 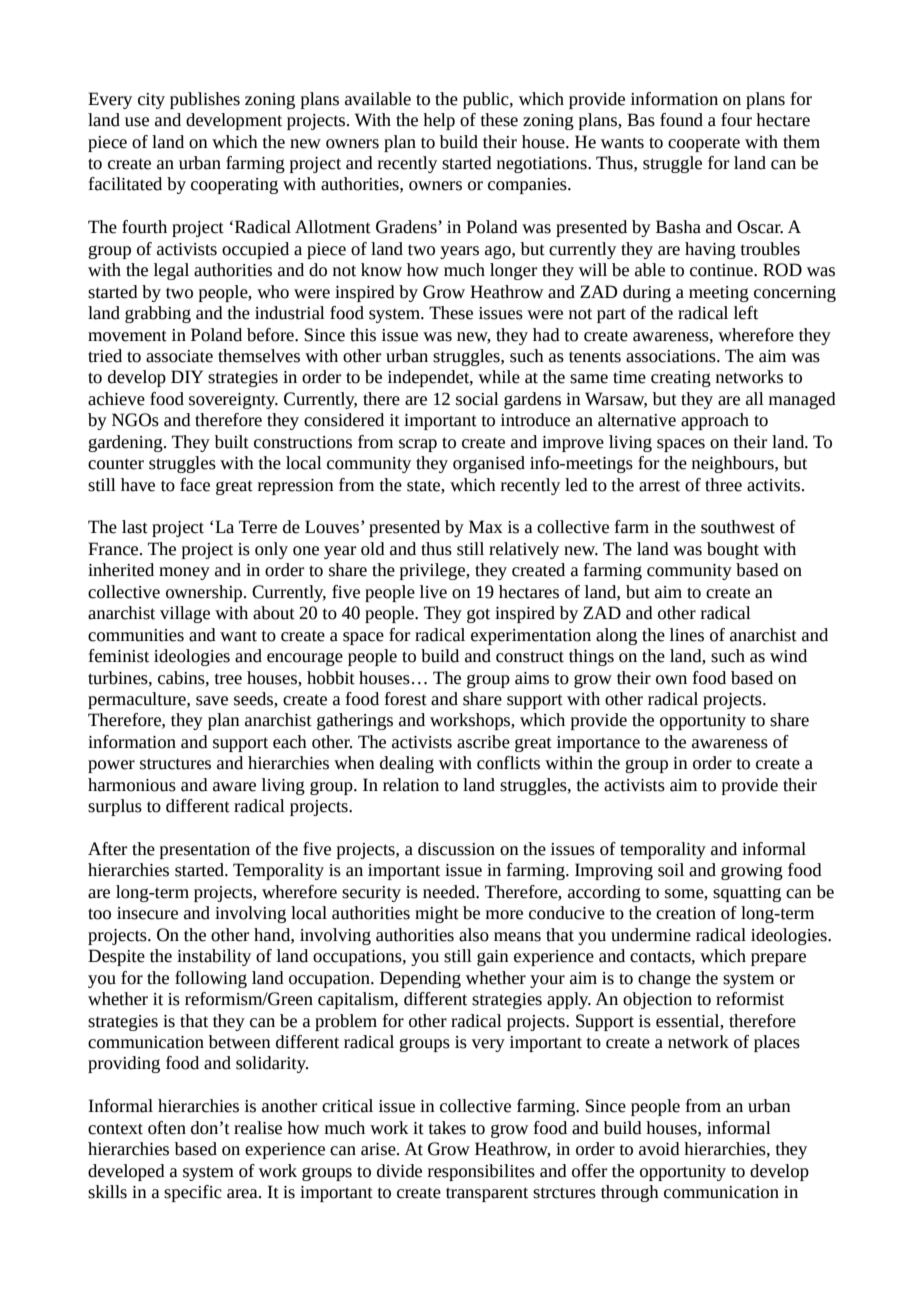 What do you see at coordinates (489, 464) in the page?
I see `organised` at bounding box center [489, 464].
